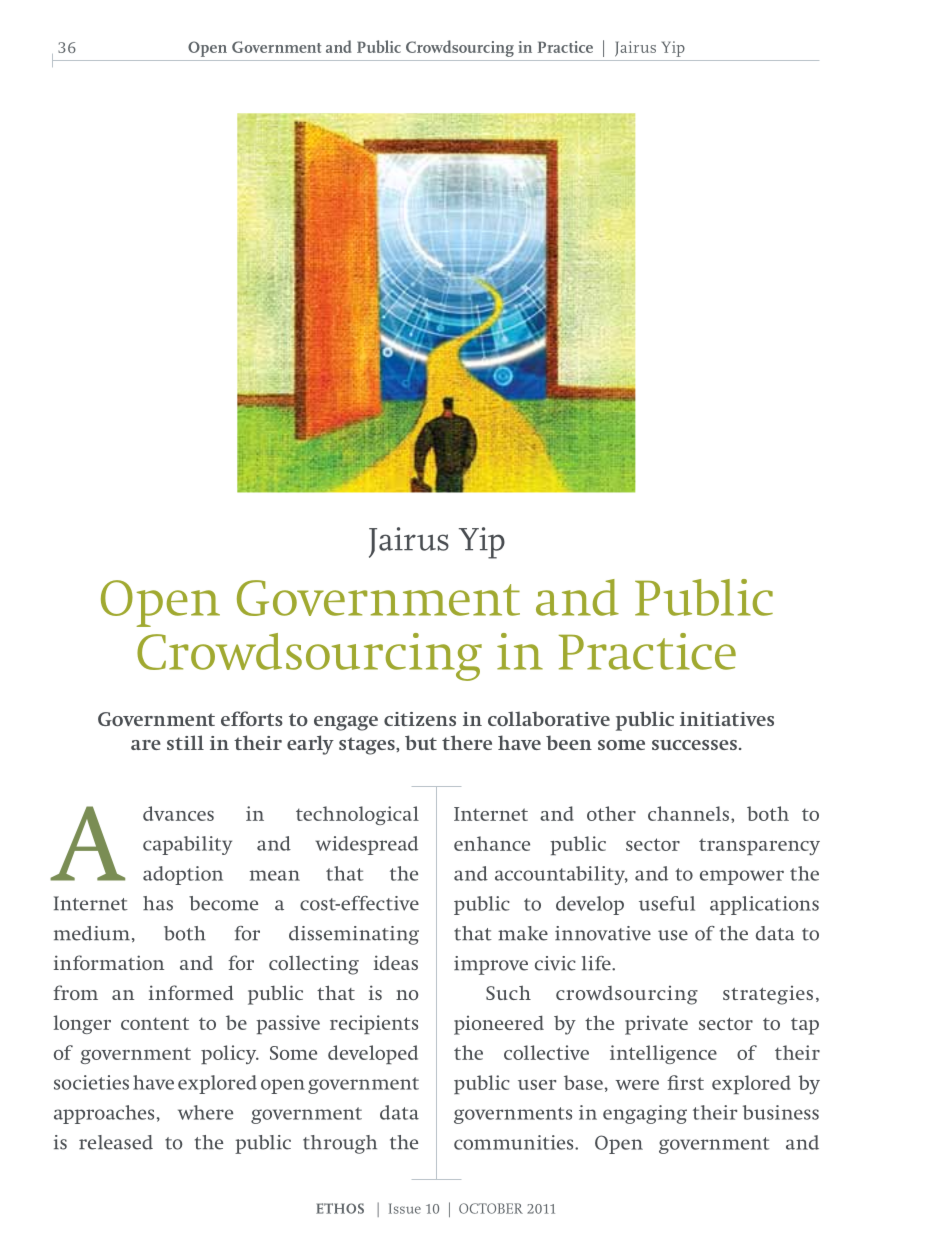  What do you see at coordinates (499, 1025) in the screenshot?
I see `pioneered` at bounding box center [499, 1025].
